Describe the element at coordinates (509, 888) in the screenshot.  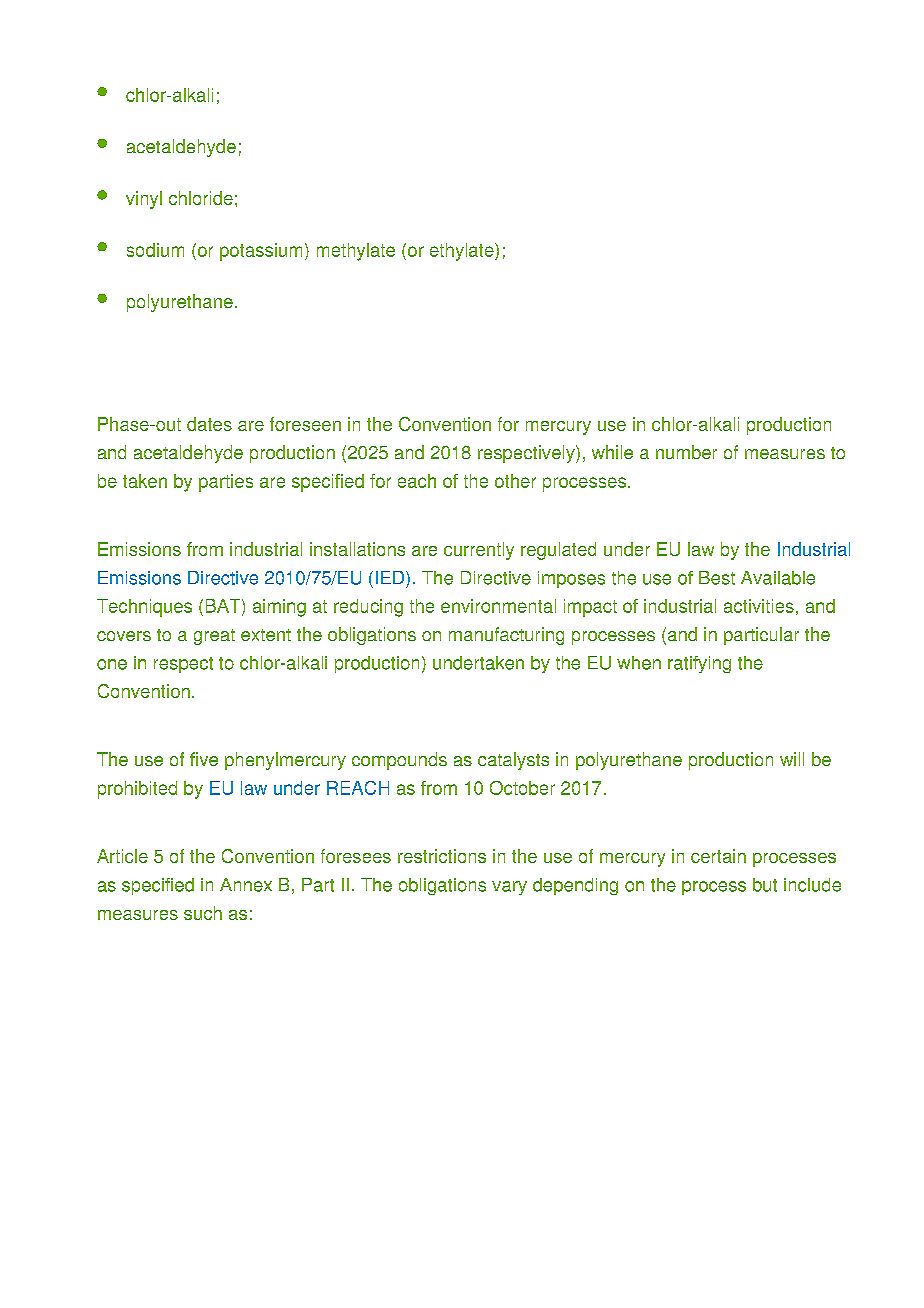
I see `vary` at that location.
